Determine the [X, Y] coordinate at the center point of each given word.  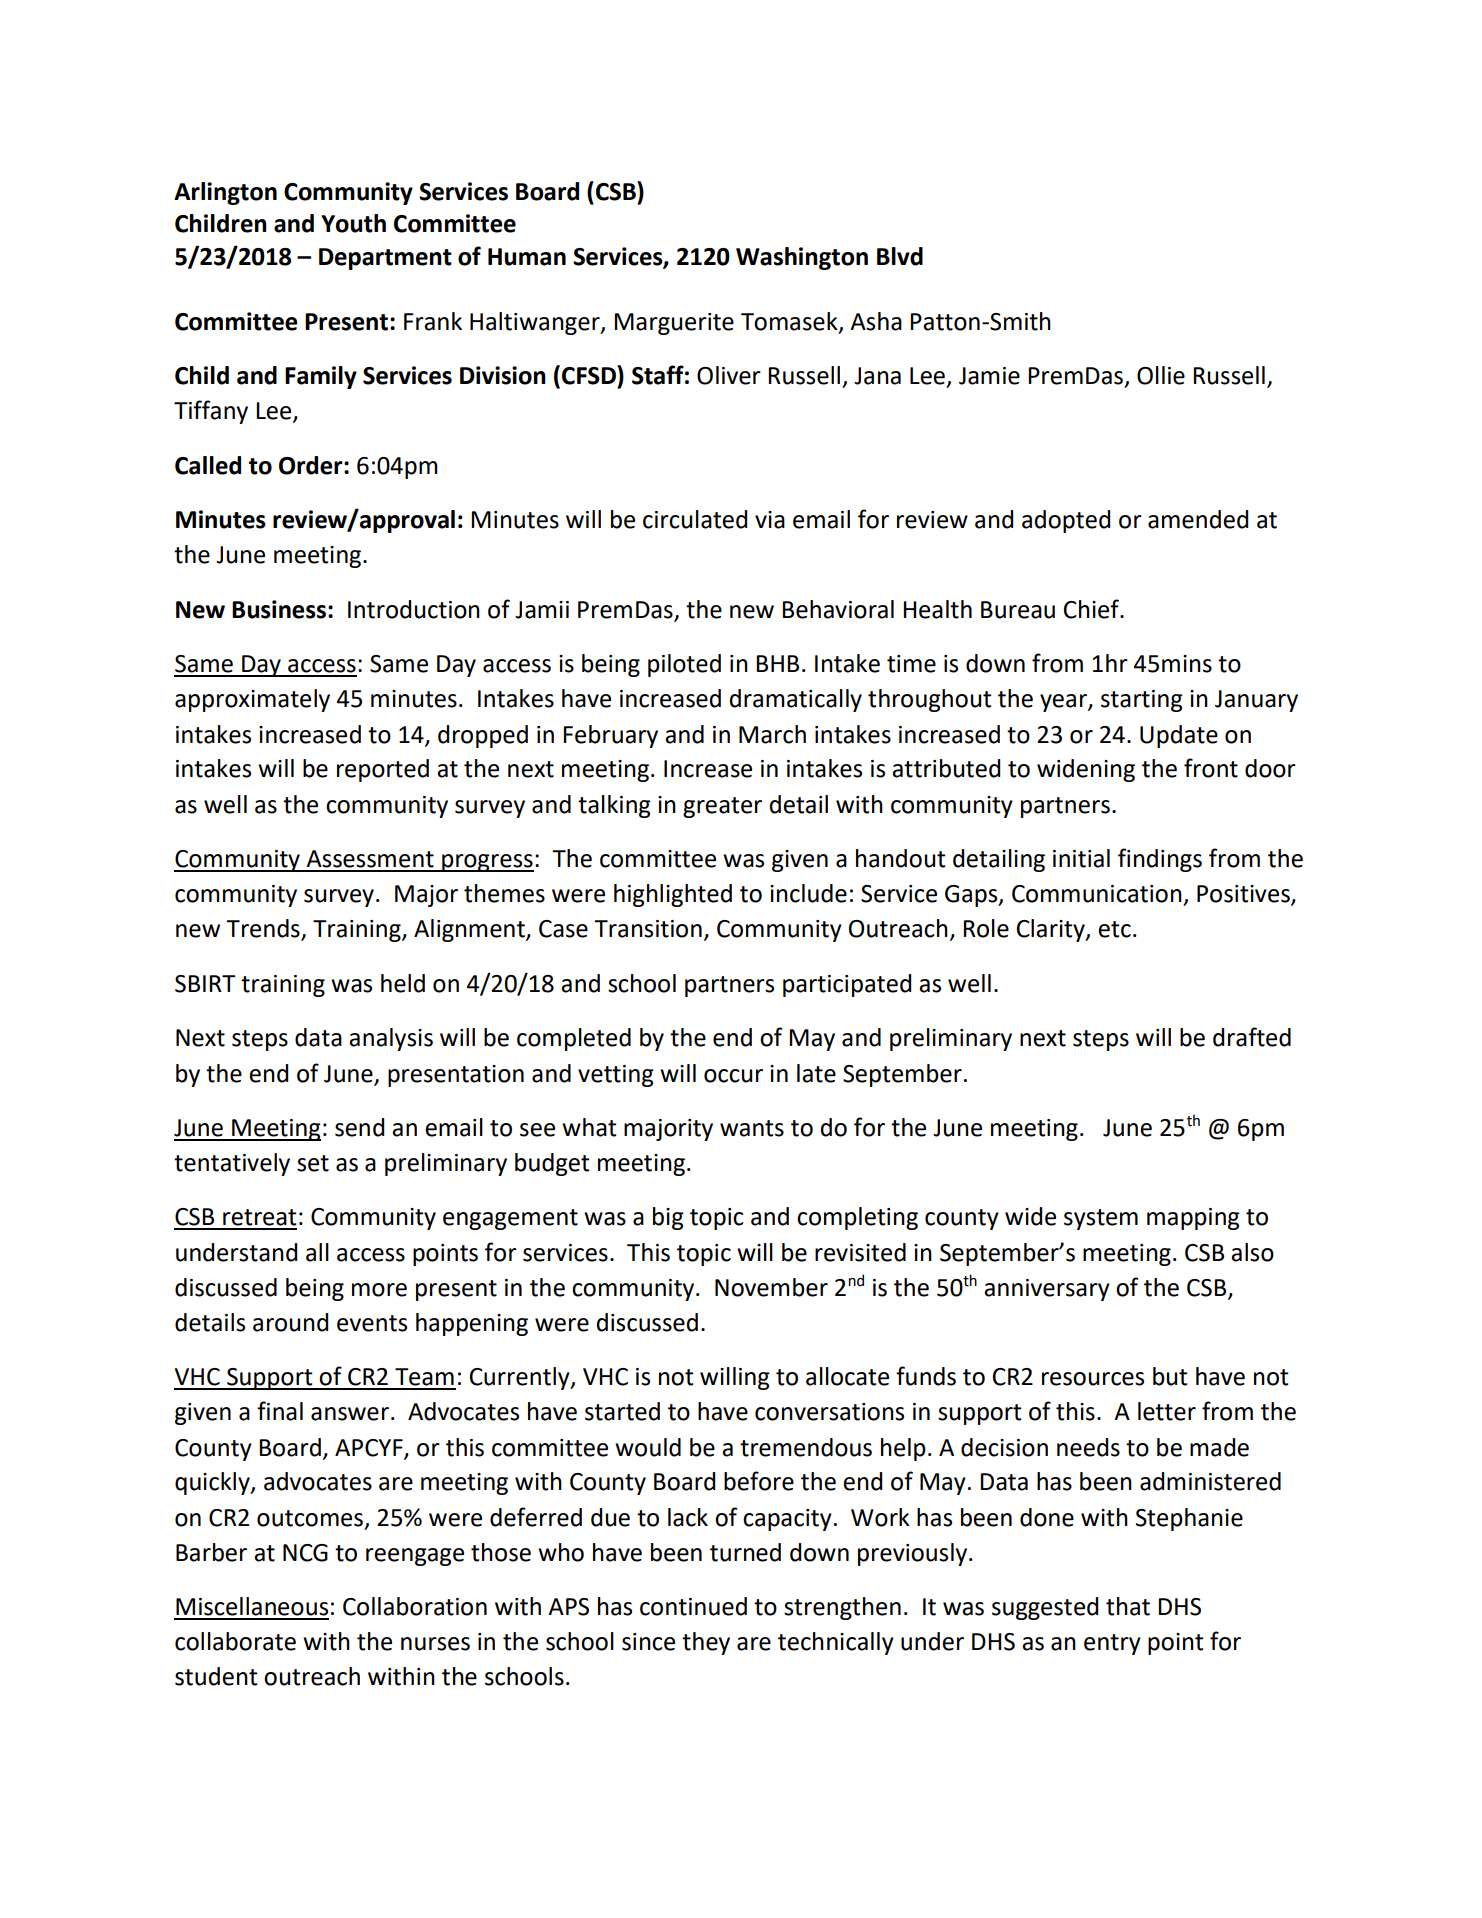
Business [279, 609]
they [706, 1643]
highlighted [673, 895]
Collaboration [415, 1606]
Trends [264, 929]
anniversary [1047, 1290]
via [770, 520]
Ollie [1161, 375]
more [379, 1290]
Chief [1093, 609]
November [771, 1287]
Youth [353, 223]
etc [1114, 929]
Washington [802, 258]
